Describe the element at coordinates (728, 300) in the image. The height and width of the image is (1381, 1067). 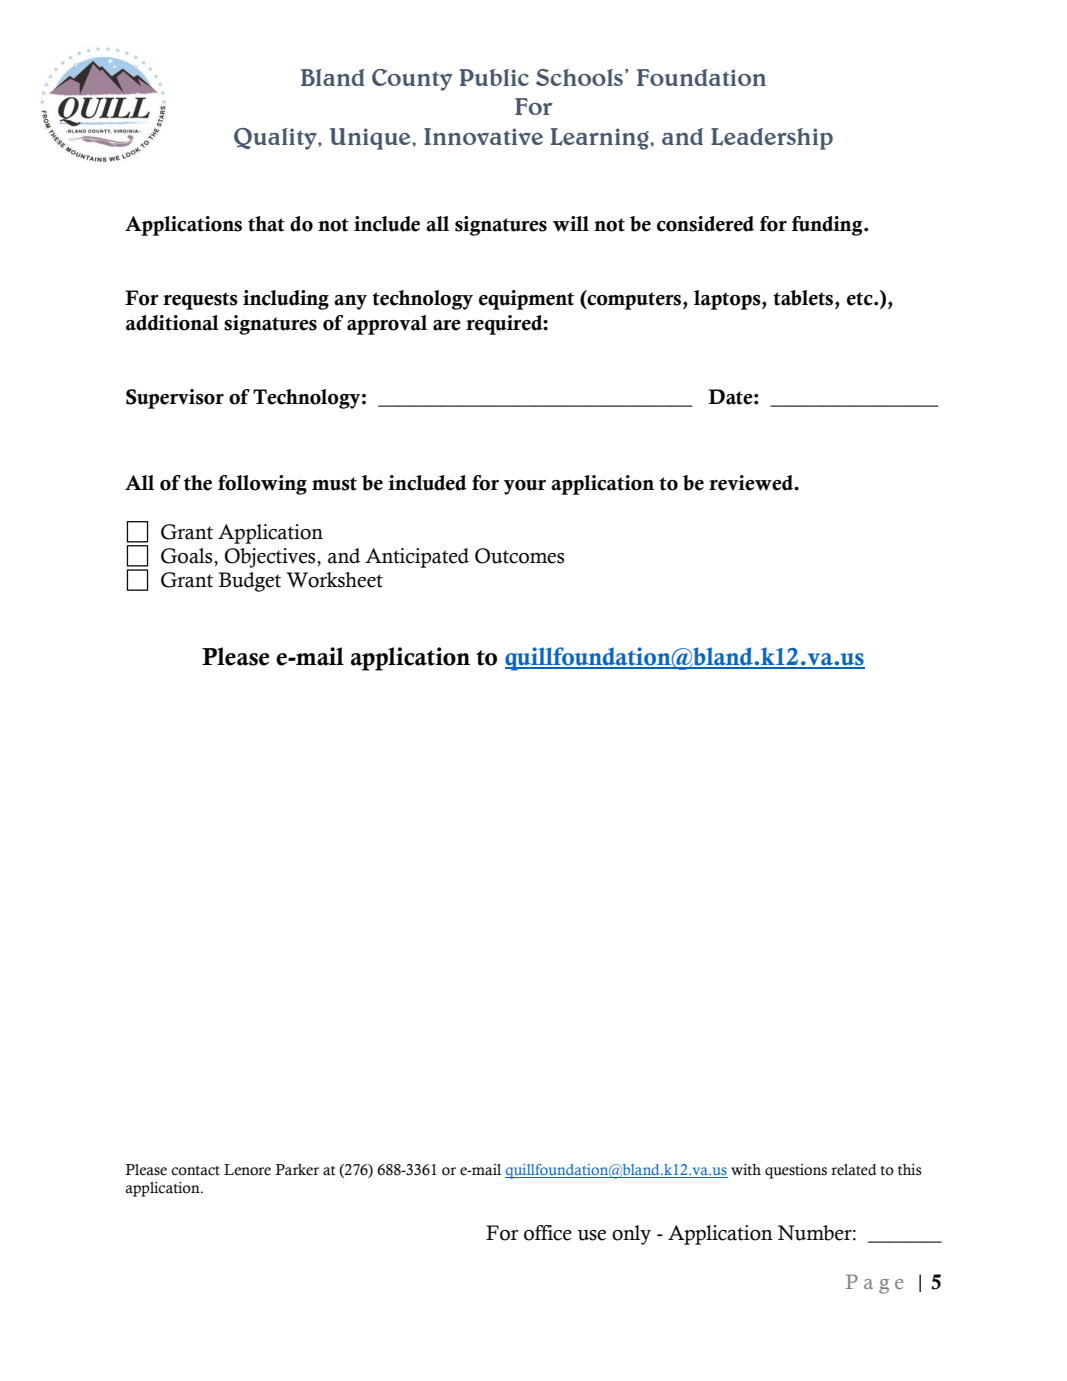
I see `laptops` at that location.
